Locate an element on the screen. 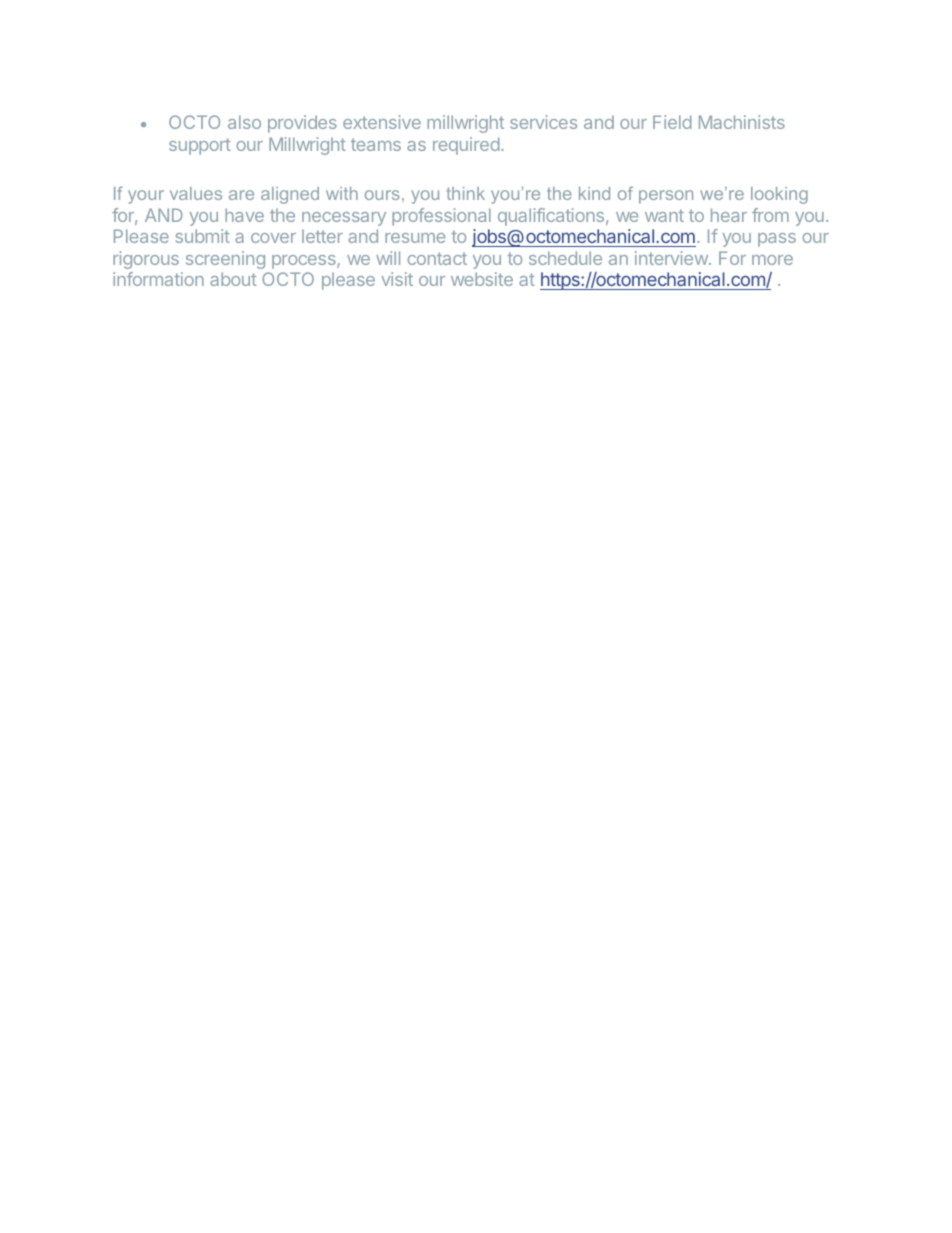 The image size is (952, 1233). think is located at coordinates (466, 193).
